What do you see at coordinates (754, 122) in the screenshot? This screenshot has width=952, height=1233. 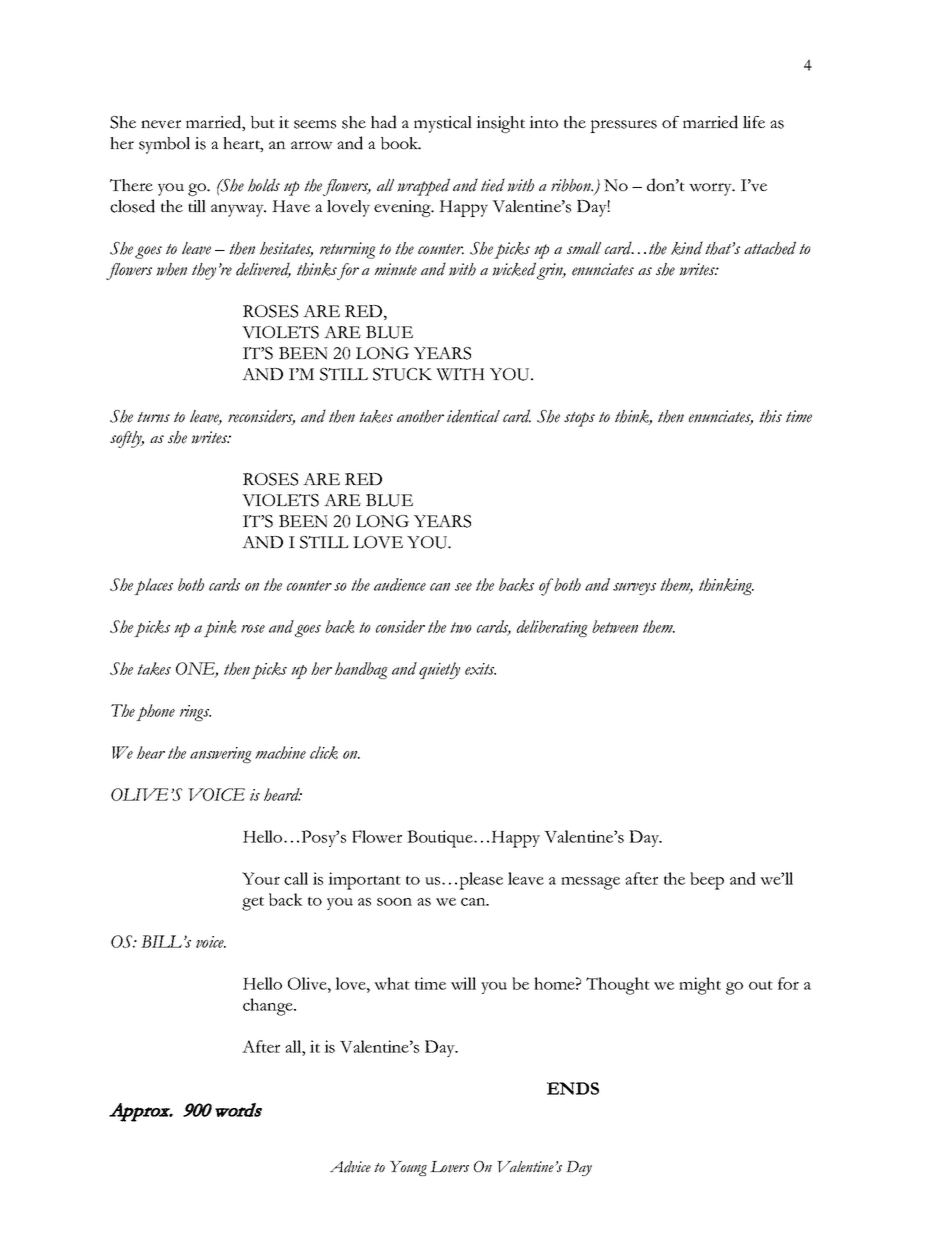 I see `life` at bounding box center [754, 122].
